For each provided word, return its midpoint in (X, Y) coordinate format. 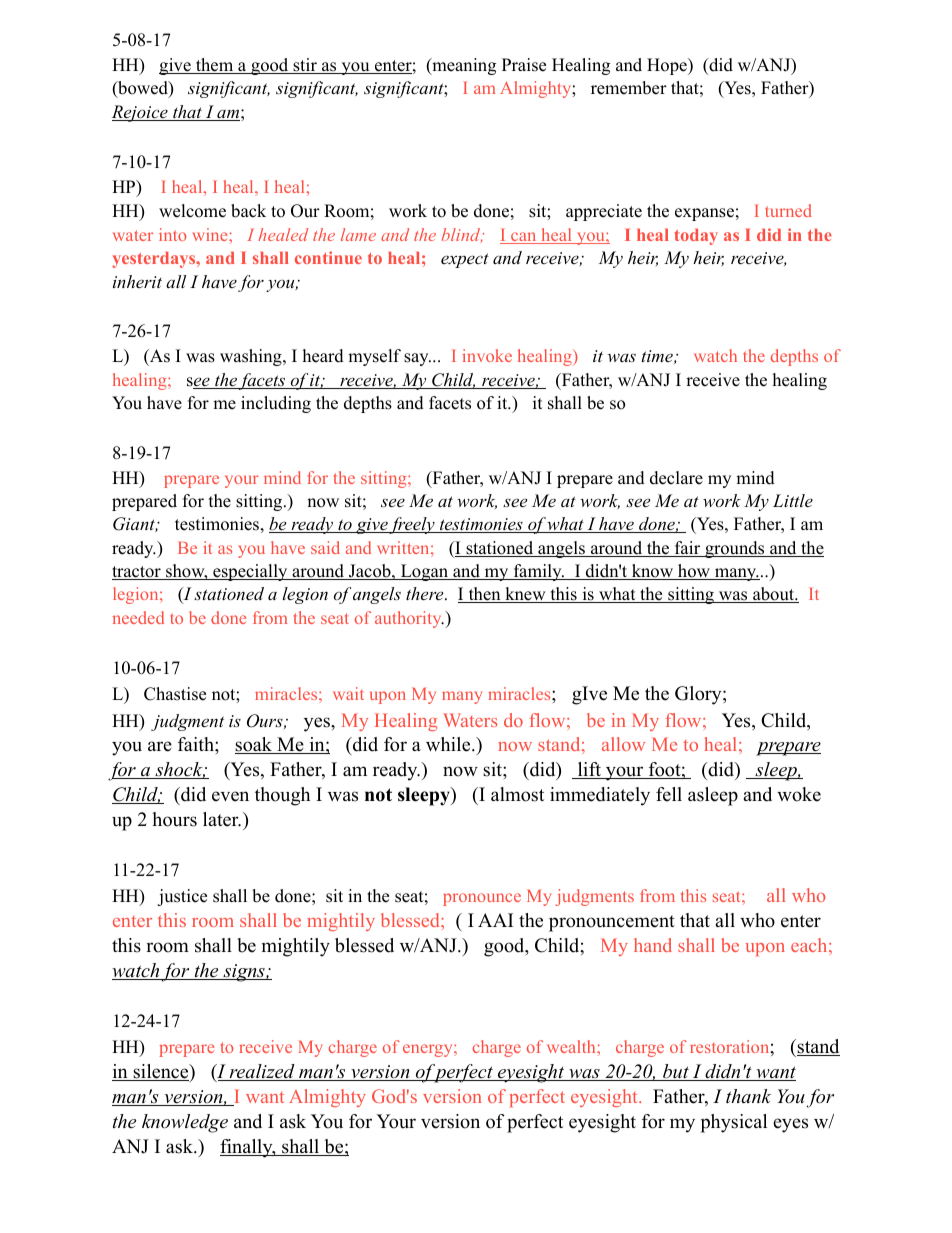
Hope (668, 66)
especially (250, 572)
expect (465, 260)
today (696, 237)
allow (623, 744)
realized (262, 1072)
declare (676, 478)
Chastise (175, 694)
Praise (524, 65)
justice (182, 897)
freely (412, 525)
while (449, 744)
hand (653, 945)
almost (517, 794)
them (215, 66)
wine (211, 234)
